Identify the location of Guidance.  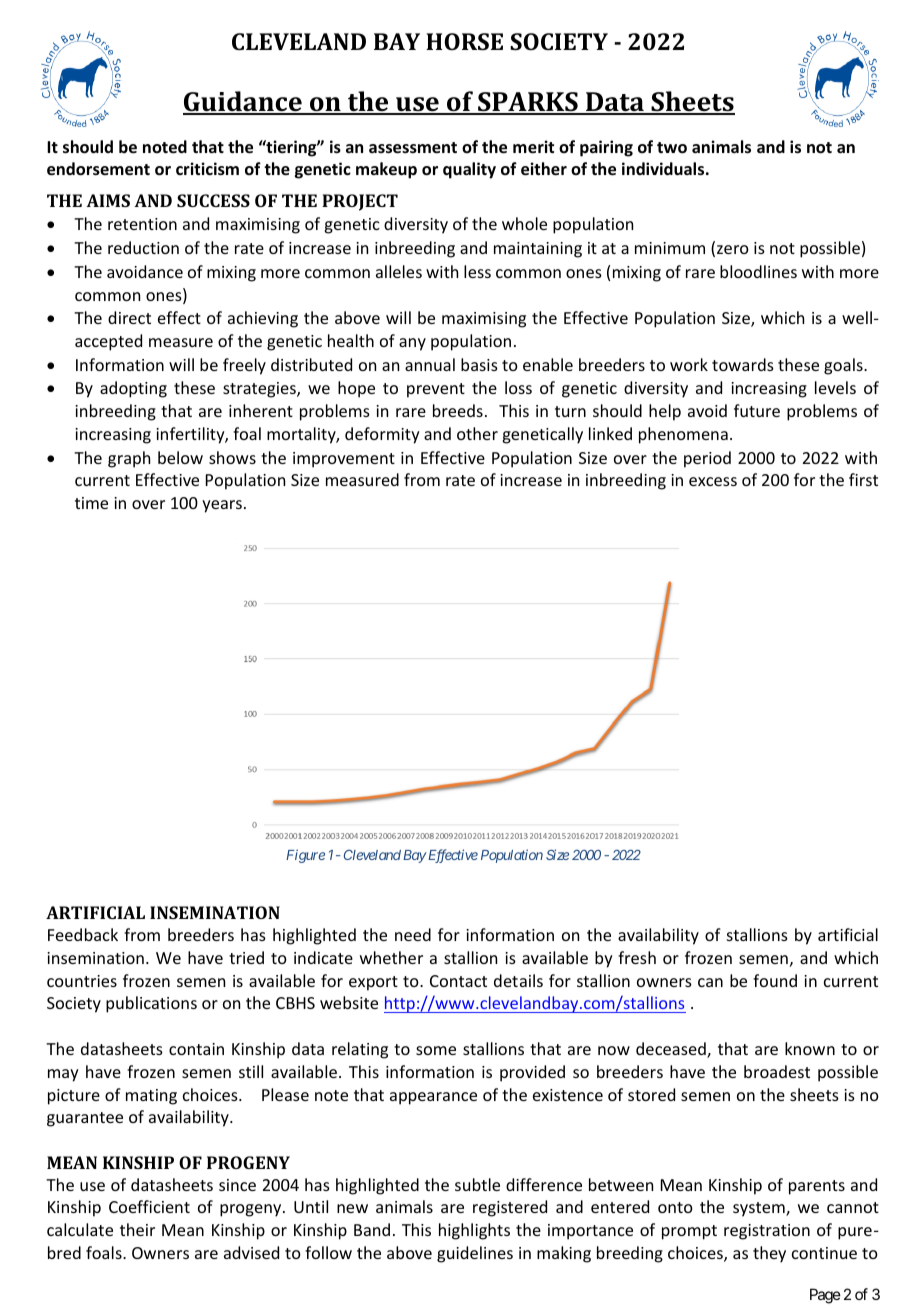
(243, 102).
